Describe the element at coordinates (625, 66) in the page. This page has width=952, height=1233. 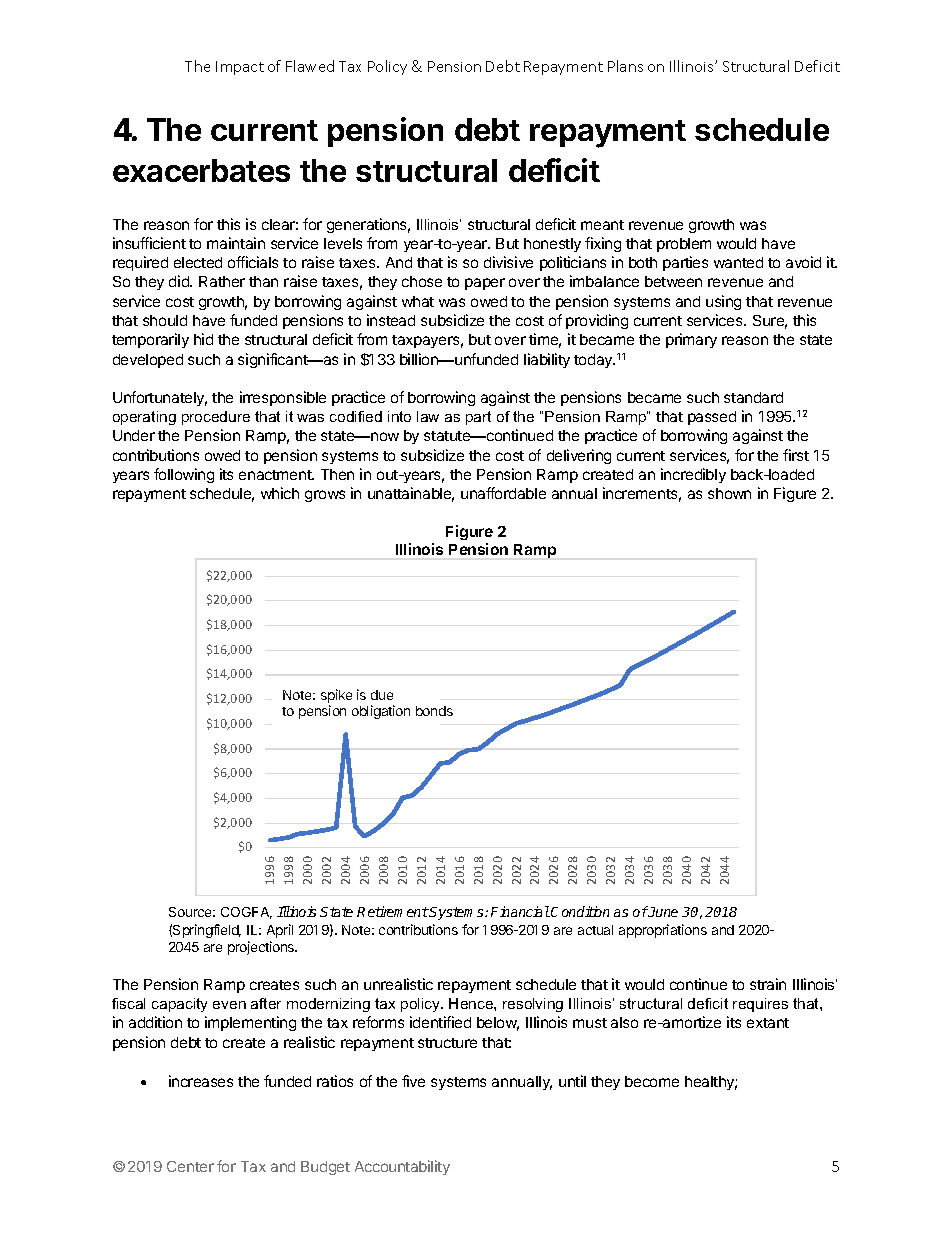
I see `Plans` at that location.
